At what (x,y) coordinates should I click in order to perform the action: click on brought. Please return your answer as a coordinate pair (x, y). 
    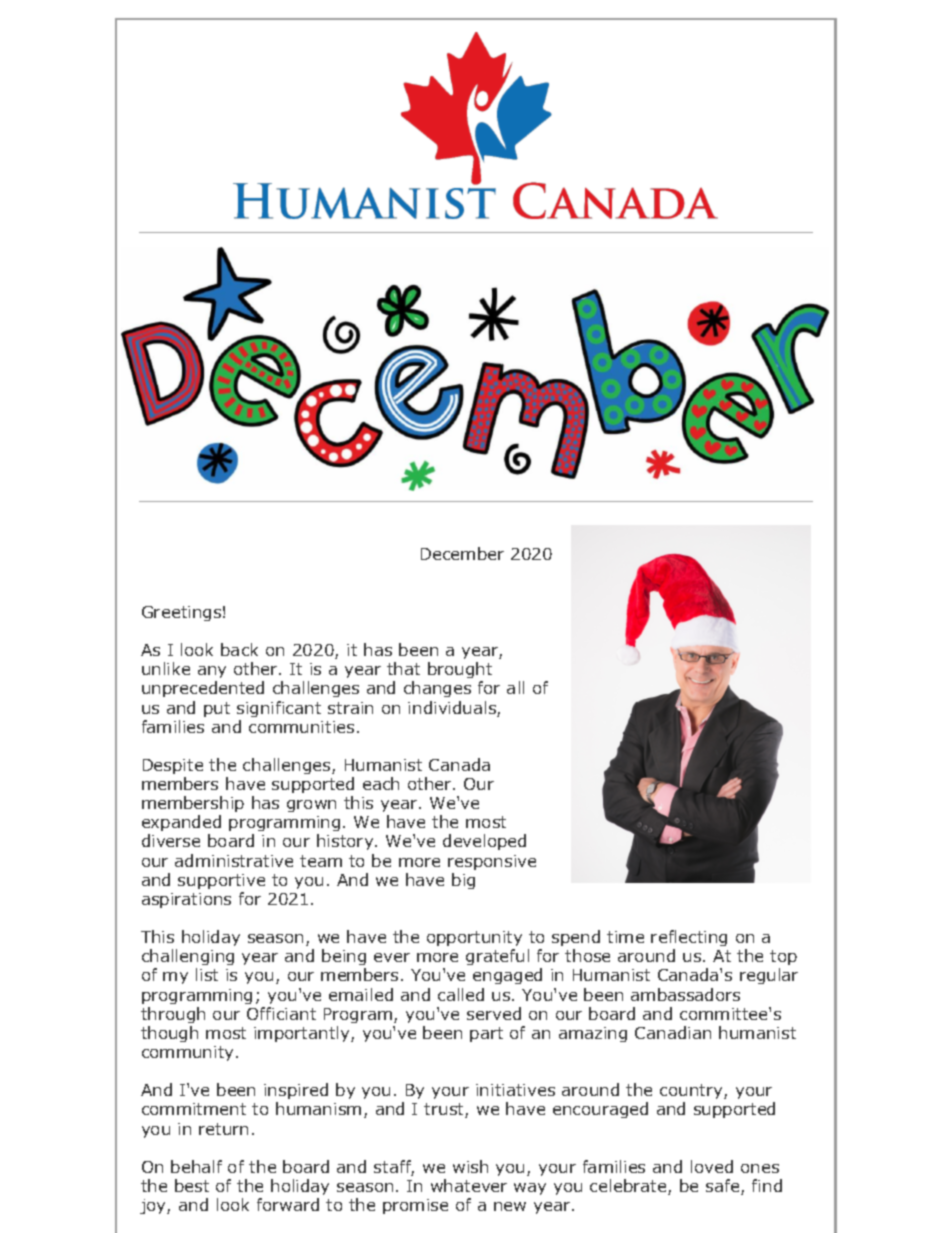
    Looking at the image, I should click on (460, 672).
